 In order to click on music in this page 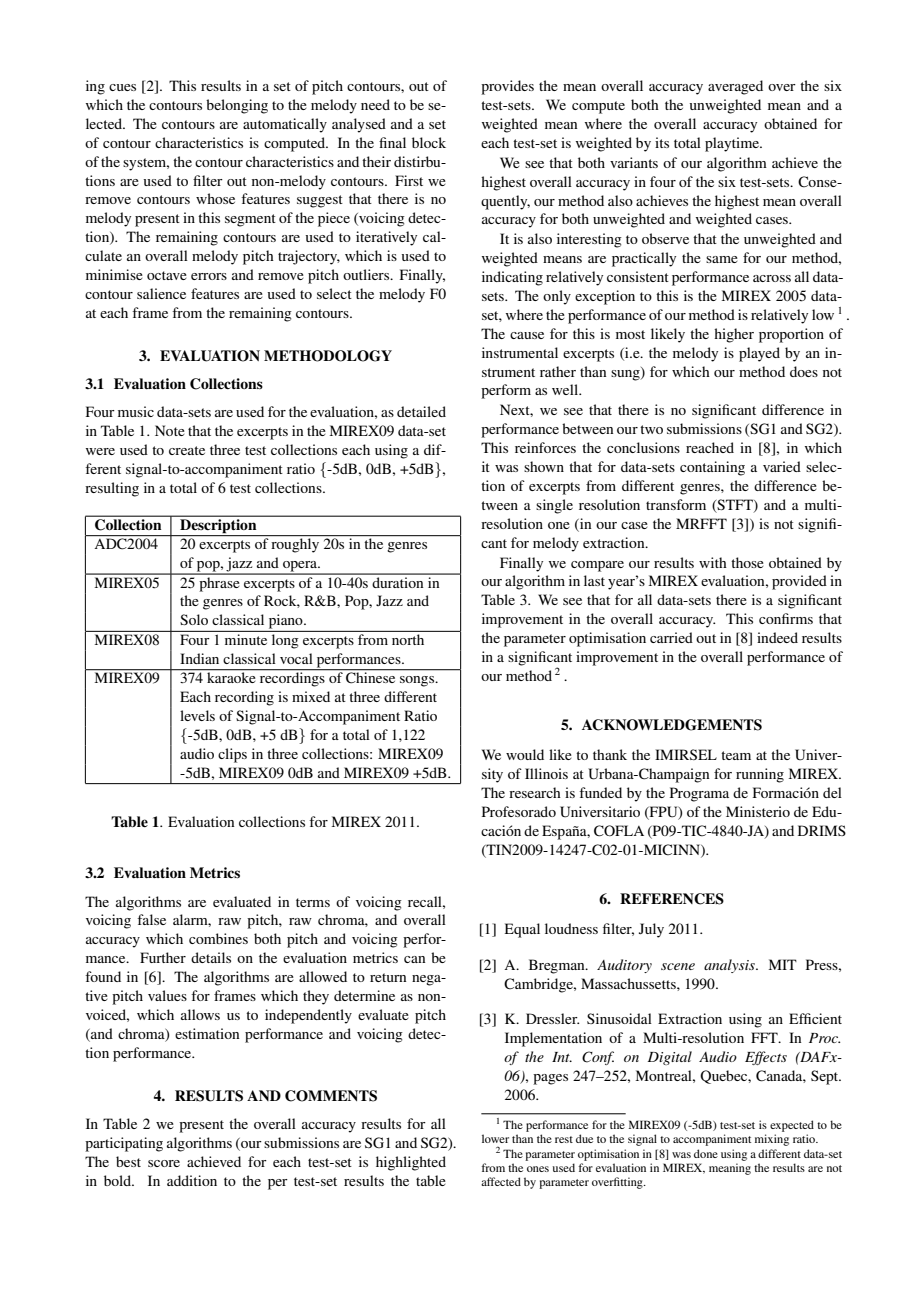, I will do `click(136, 411)`.
